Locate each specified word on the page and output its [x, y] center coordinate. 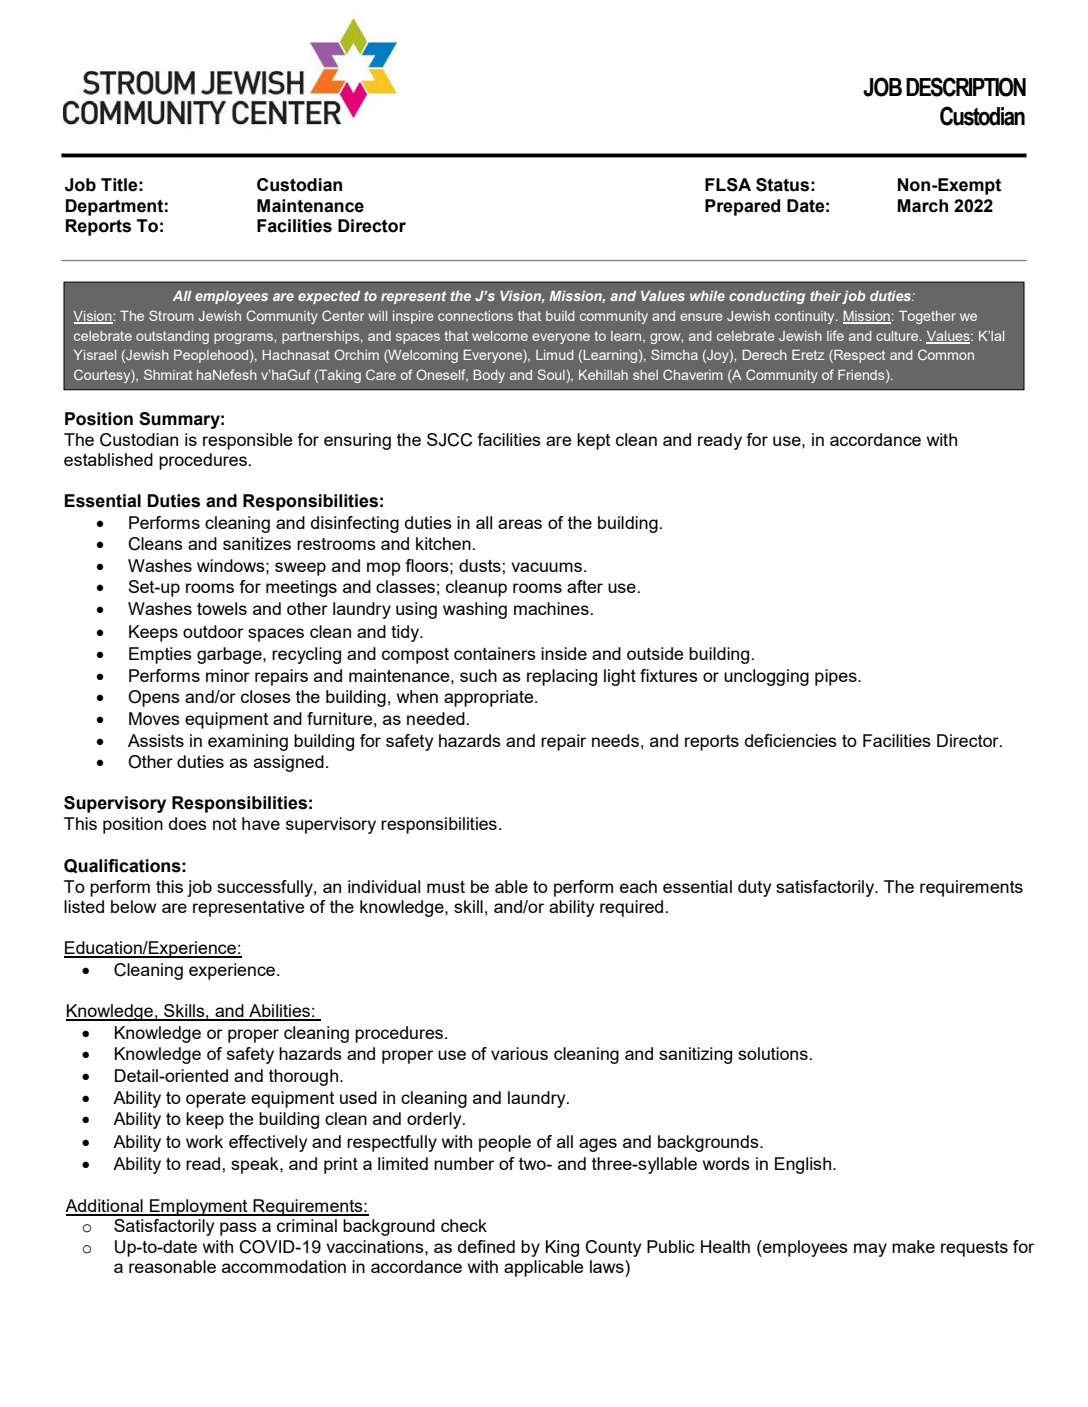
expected [329, 297]
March [922, 206]
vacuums [548, 567]
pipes [837, 677]
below [133, 906]
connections [475, 316]
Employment [199, 1207]
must [446, 887]
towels [222, 608]
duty [754, 888]
